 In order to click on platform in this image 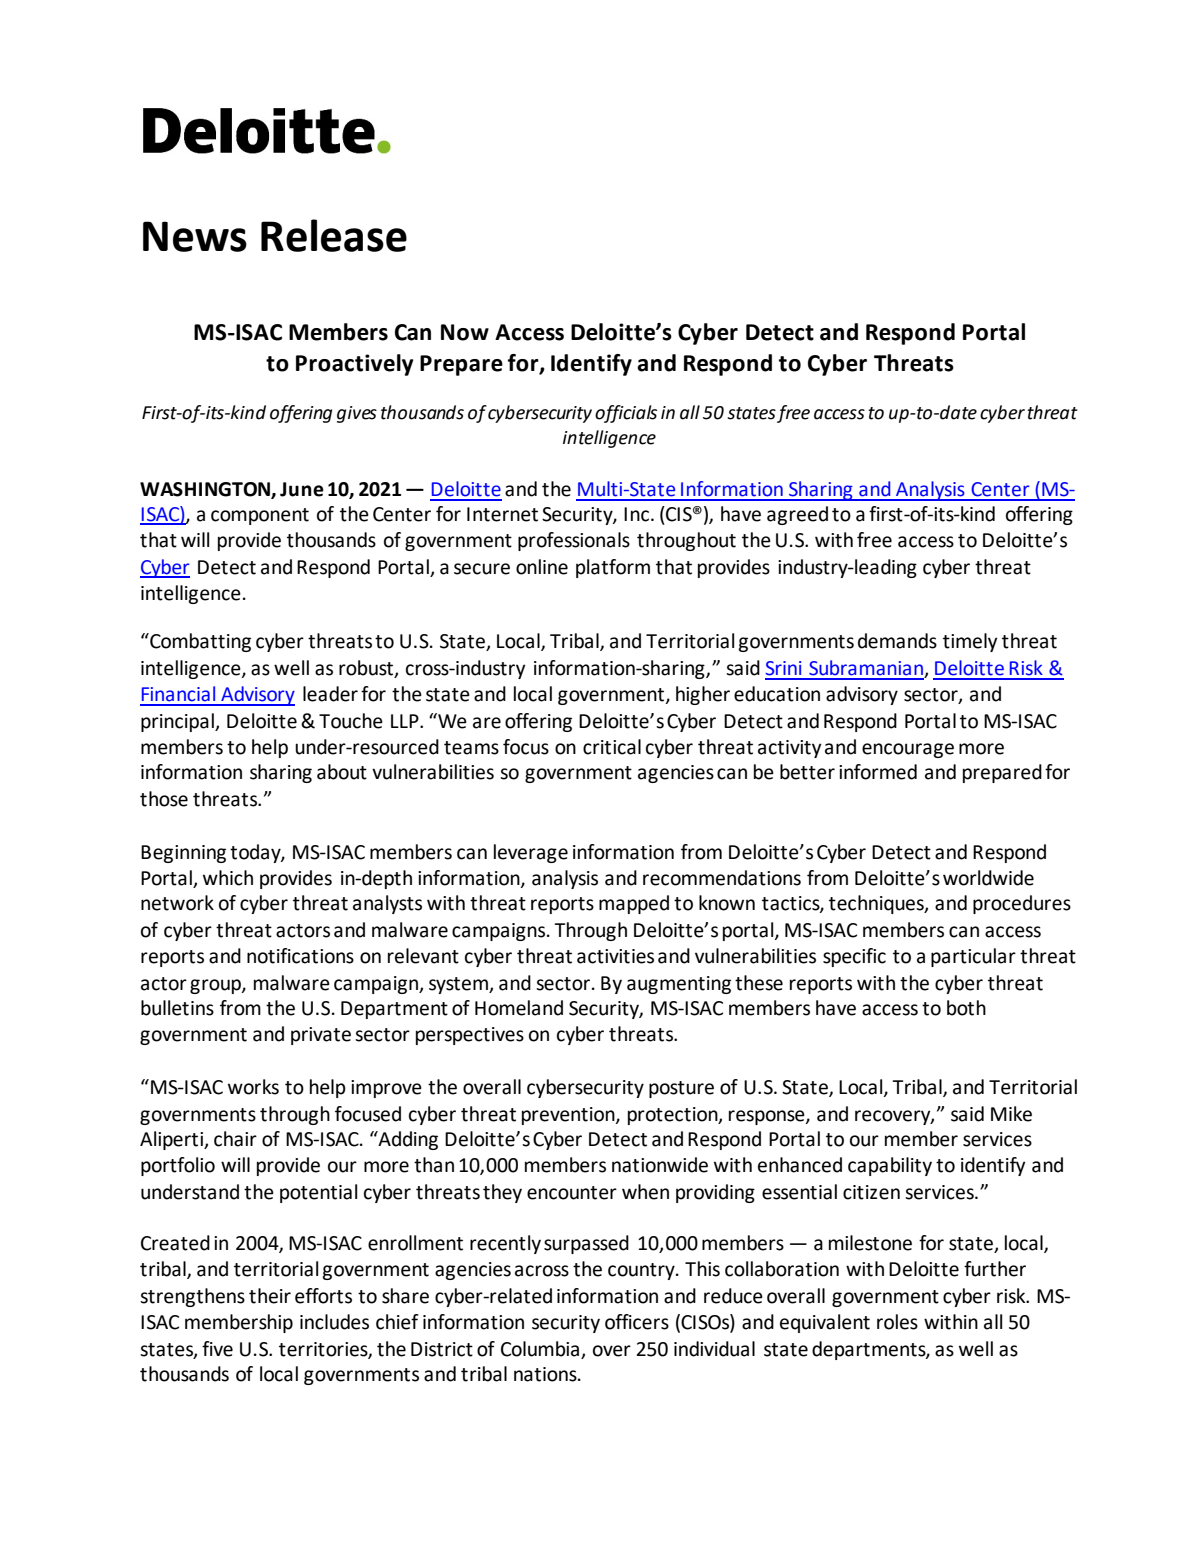, I will do `click(613, 568)`.
